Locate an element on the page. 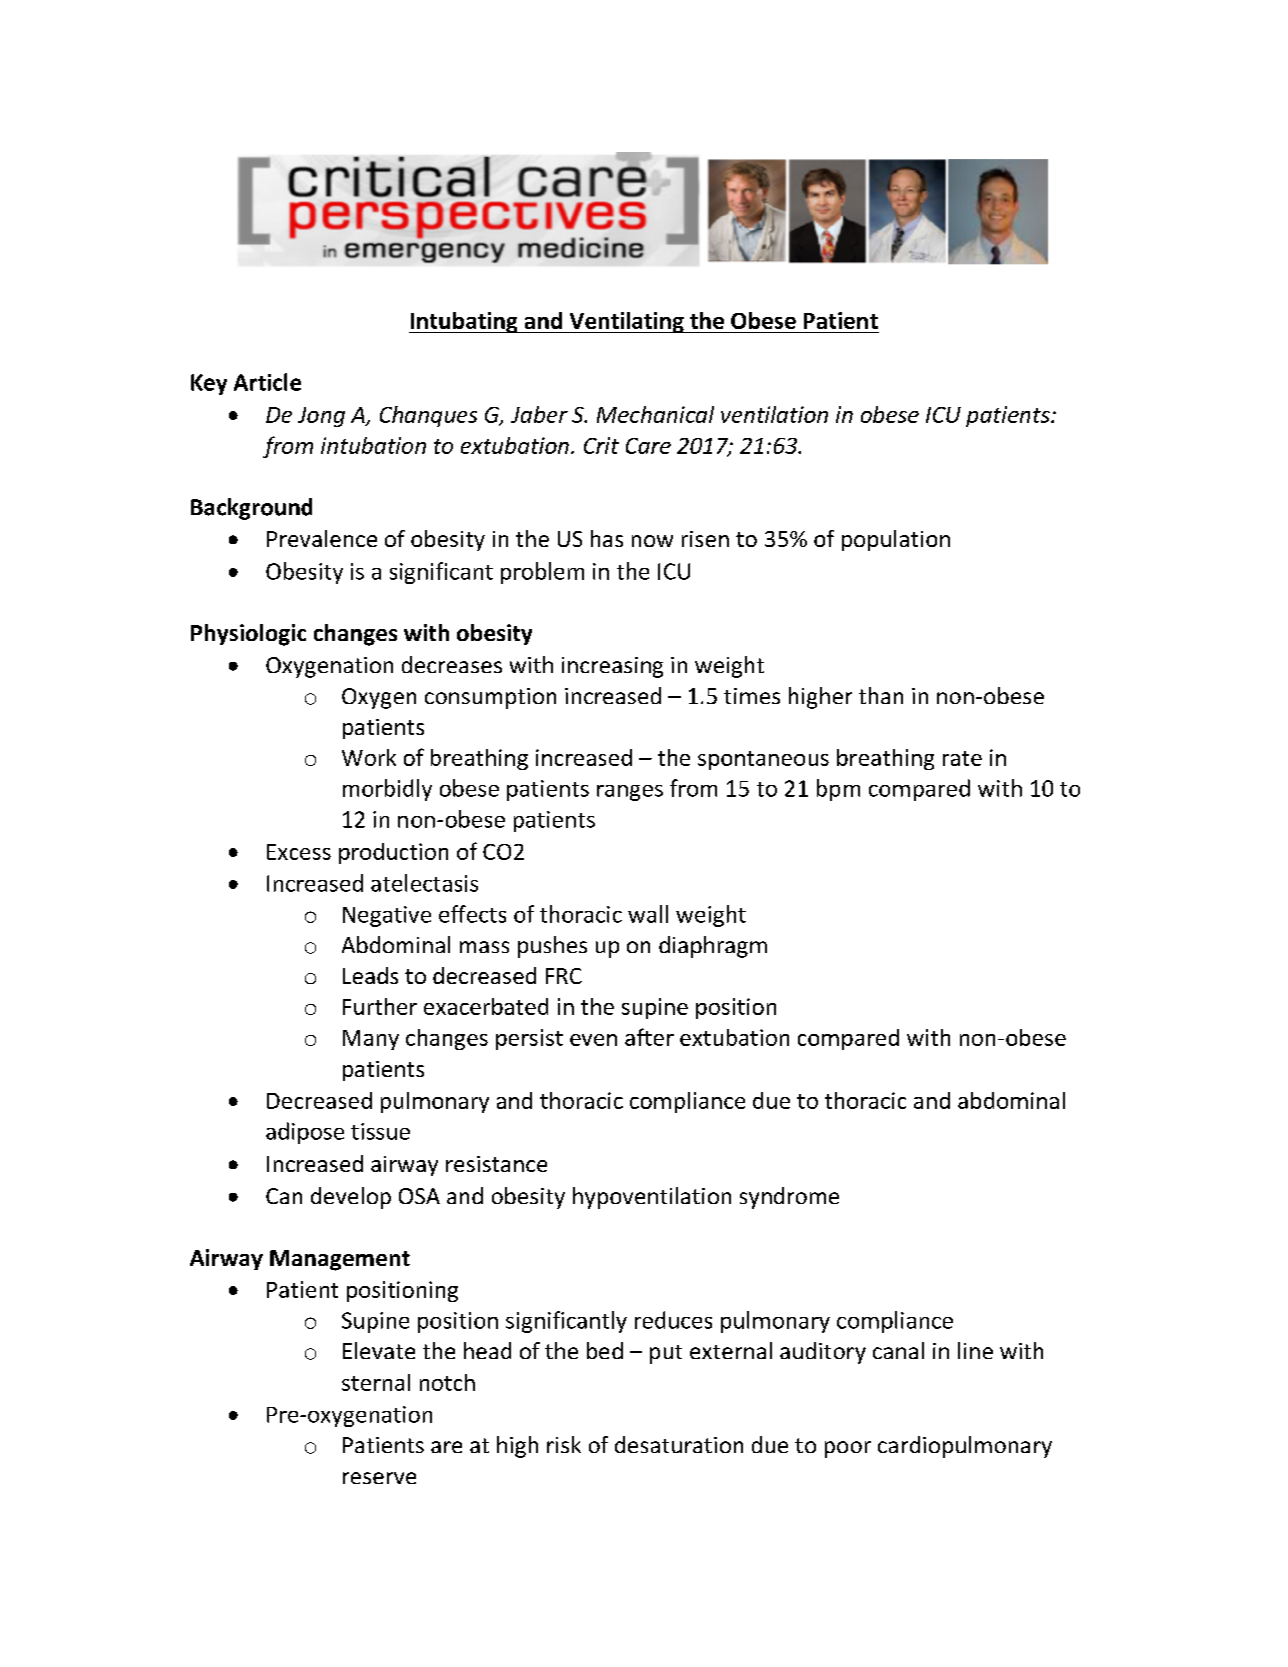 Image resolution: width=1288 pixels, height=1667 pixels. reserve is located at coordinates (379, 1478).
